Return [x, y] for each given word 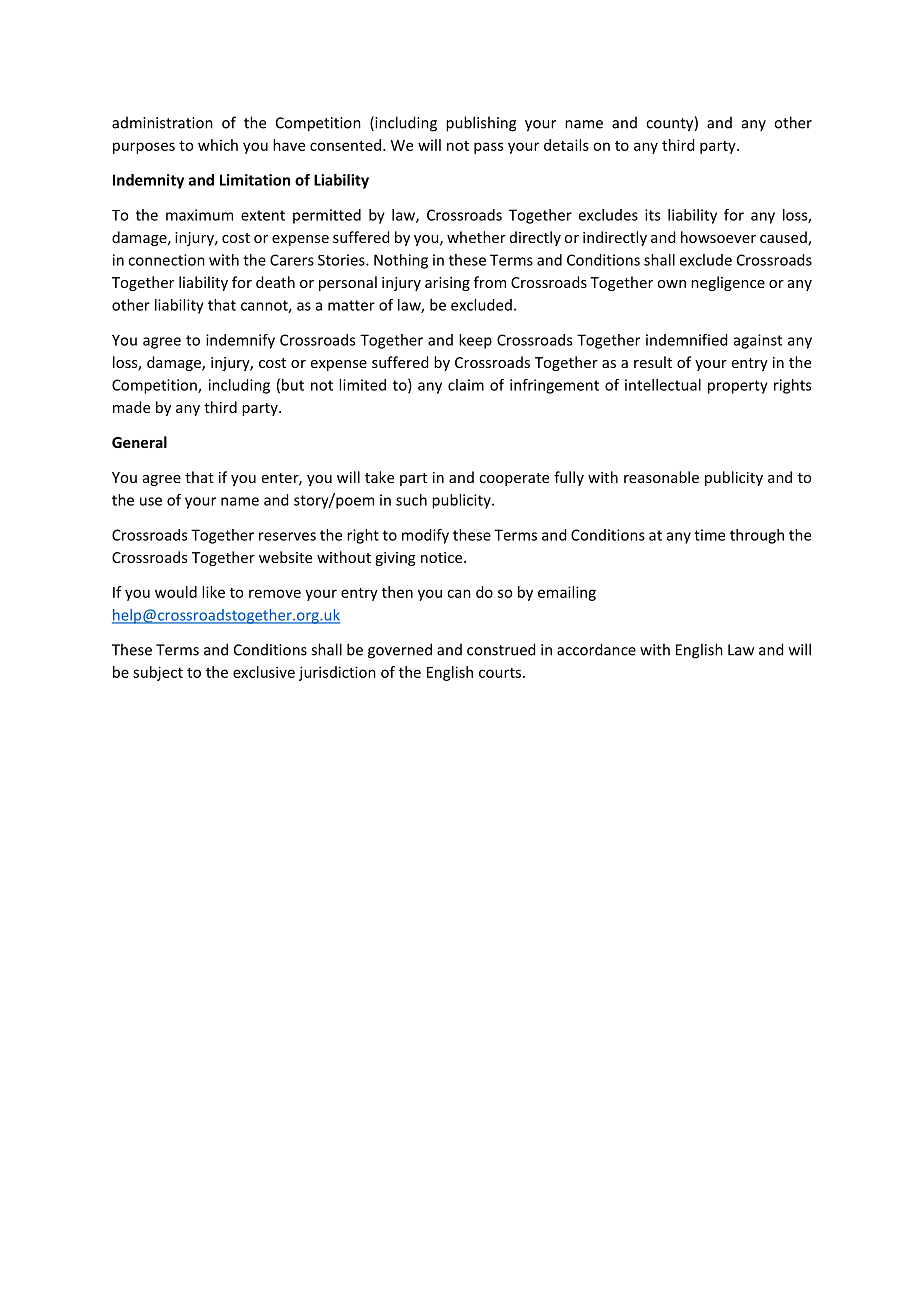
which [218, 145]
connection [166, 260]
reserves [287, 536]
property [738, 387]
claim [466, 385]
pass [488, 148]
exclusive [264, 672]
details [566, 145]
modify [425, 536]
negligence [728, 283]
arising [447, 284]
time [709, 535]
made [131, 407]
